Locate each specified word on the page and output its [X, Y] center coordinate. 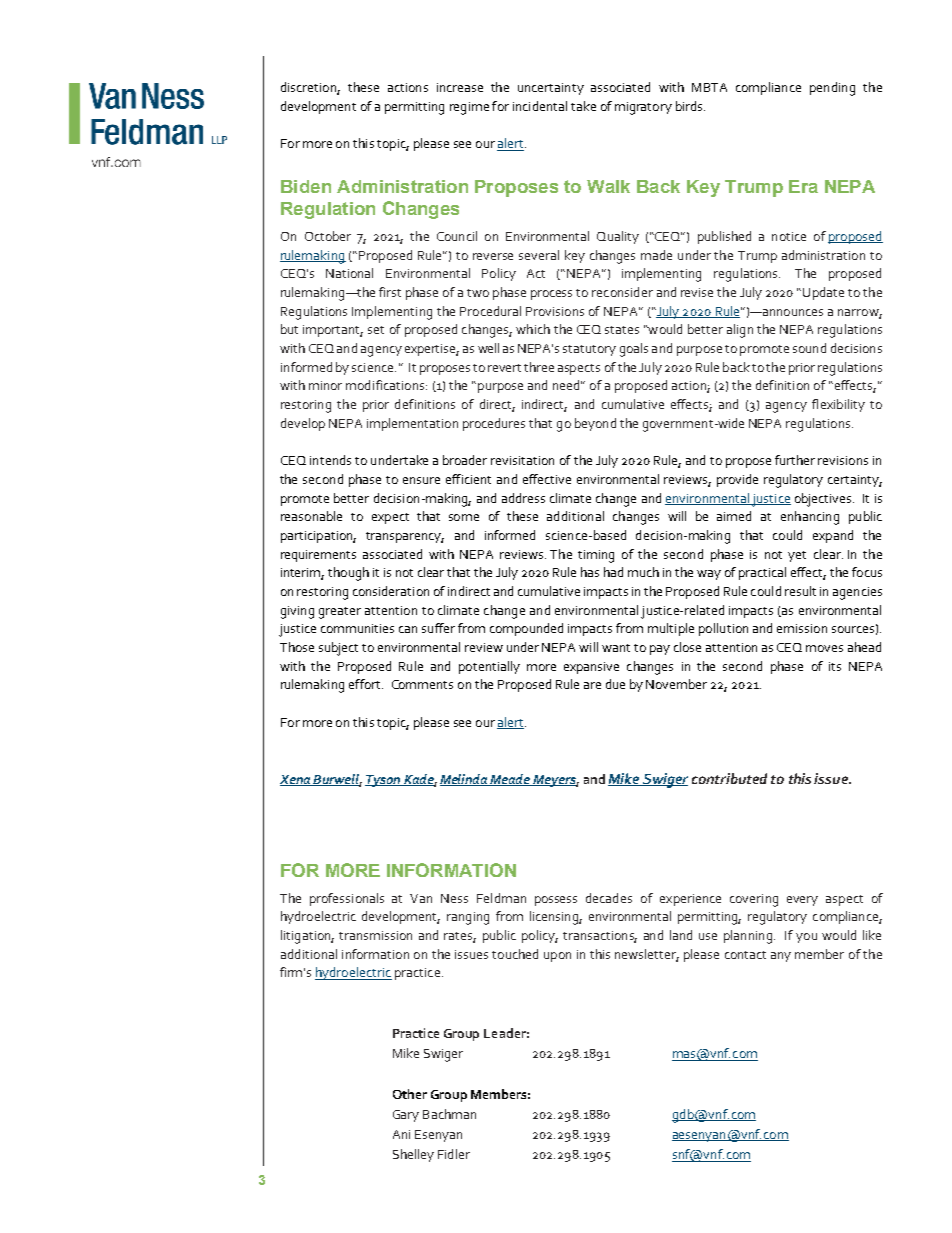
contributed [729, 778]
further [795, 460]
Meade [511, 780]
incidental [540, 106]
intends [330, 460]
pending [832, 89]
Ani [401, 1134]
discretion [309, 88]
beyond [595, 424]
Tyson [384, 781]
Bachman [449, 1114]
